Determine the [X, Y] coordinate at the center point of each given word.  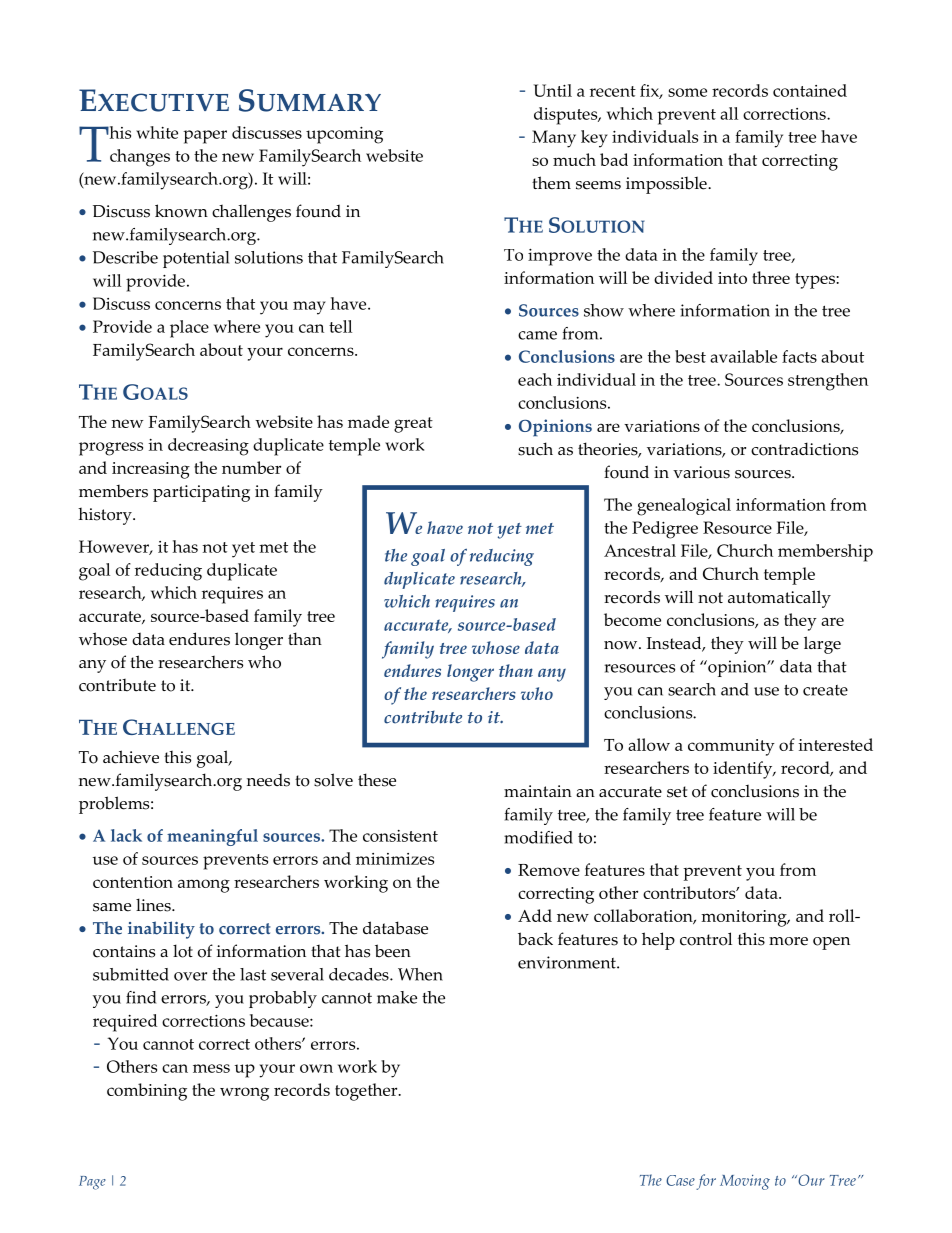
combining [147, 1092]
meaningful [212, 837]
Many [554, 139]
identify [744, 770]
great [413, 425]
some [687, 92]
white [157, 132]
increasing [151, 470]
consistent [400, 836]
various [701, 472]
